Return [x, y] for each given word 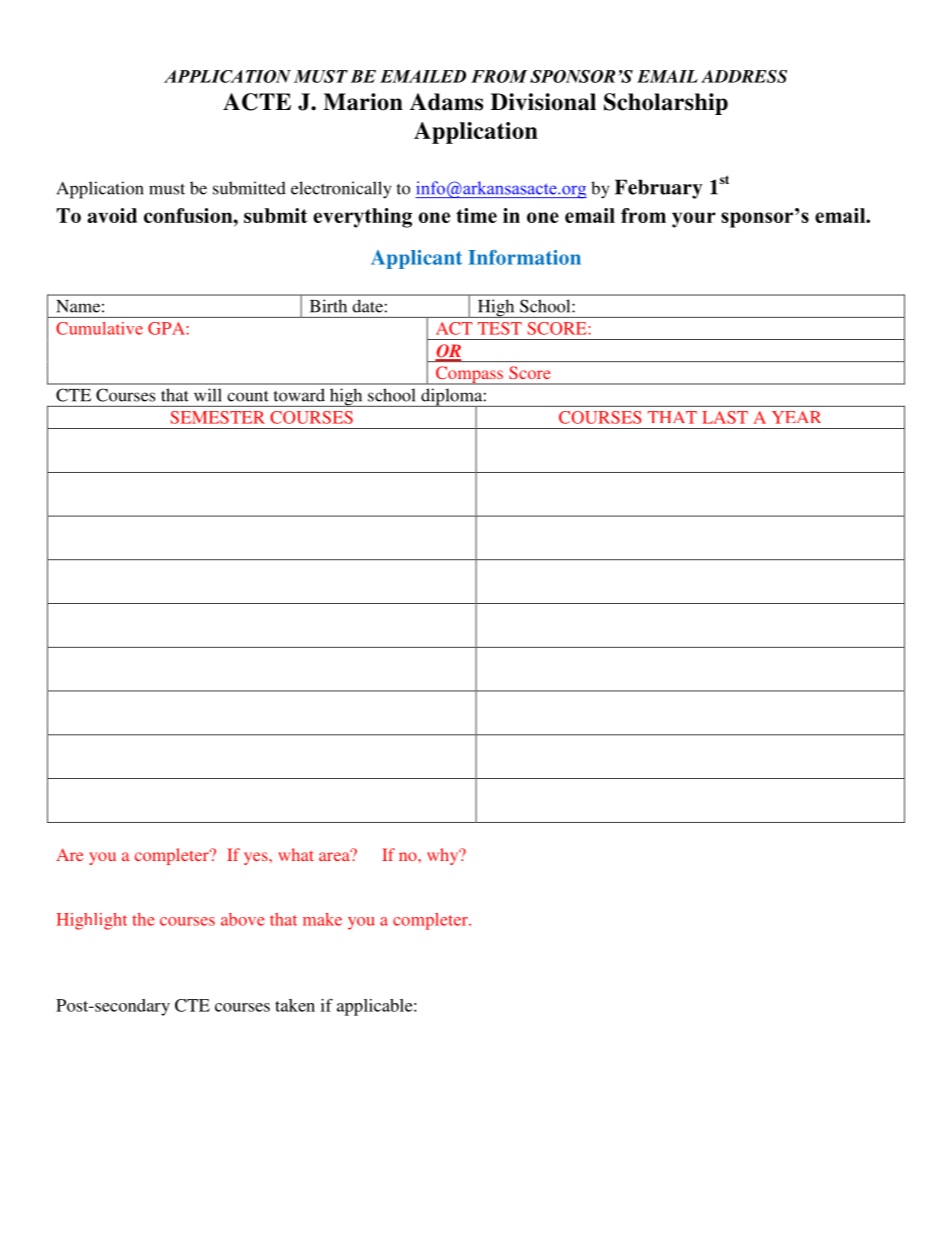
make [322, 919]
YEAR [796, 417]
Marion [363, 102]
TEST [500, 328]
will [207, 394]
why [444, 856]
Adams [446, 102]
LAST [725, 417]
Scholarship [666, 104]
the [143, 919]
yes [257, 858]
